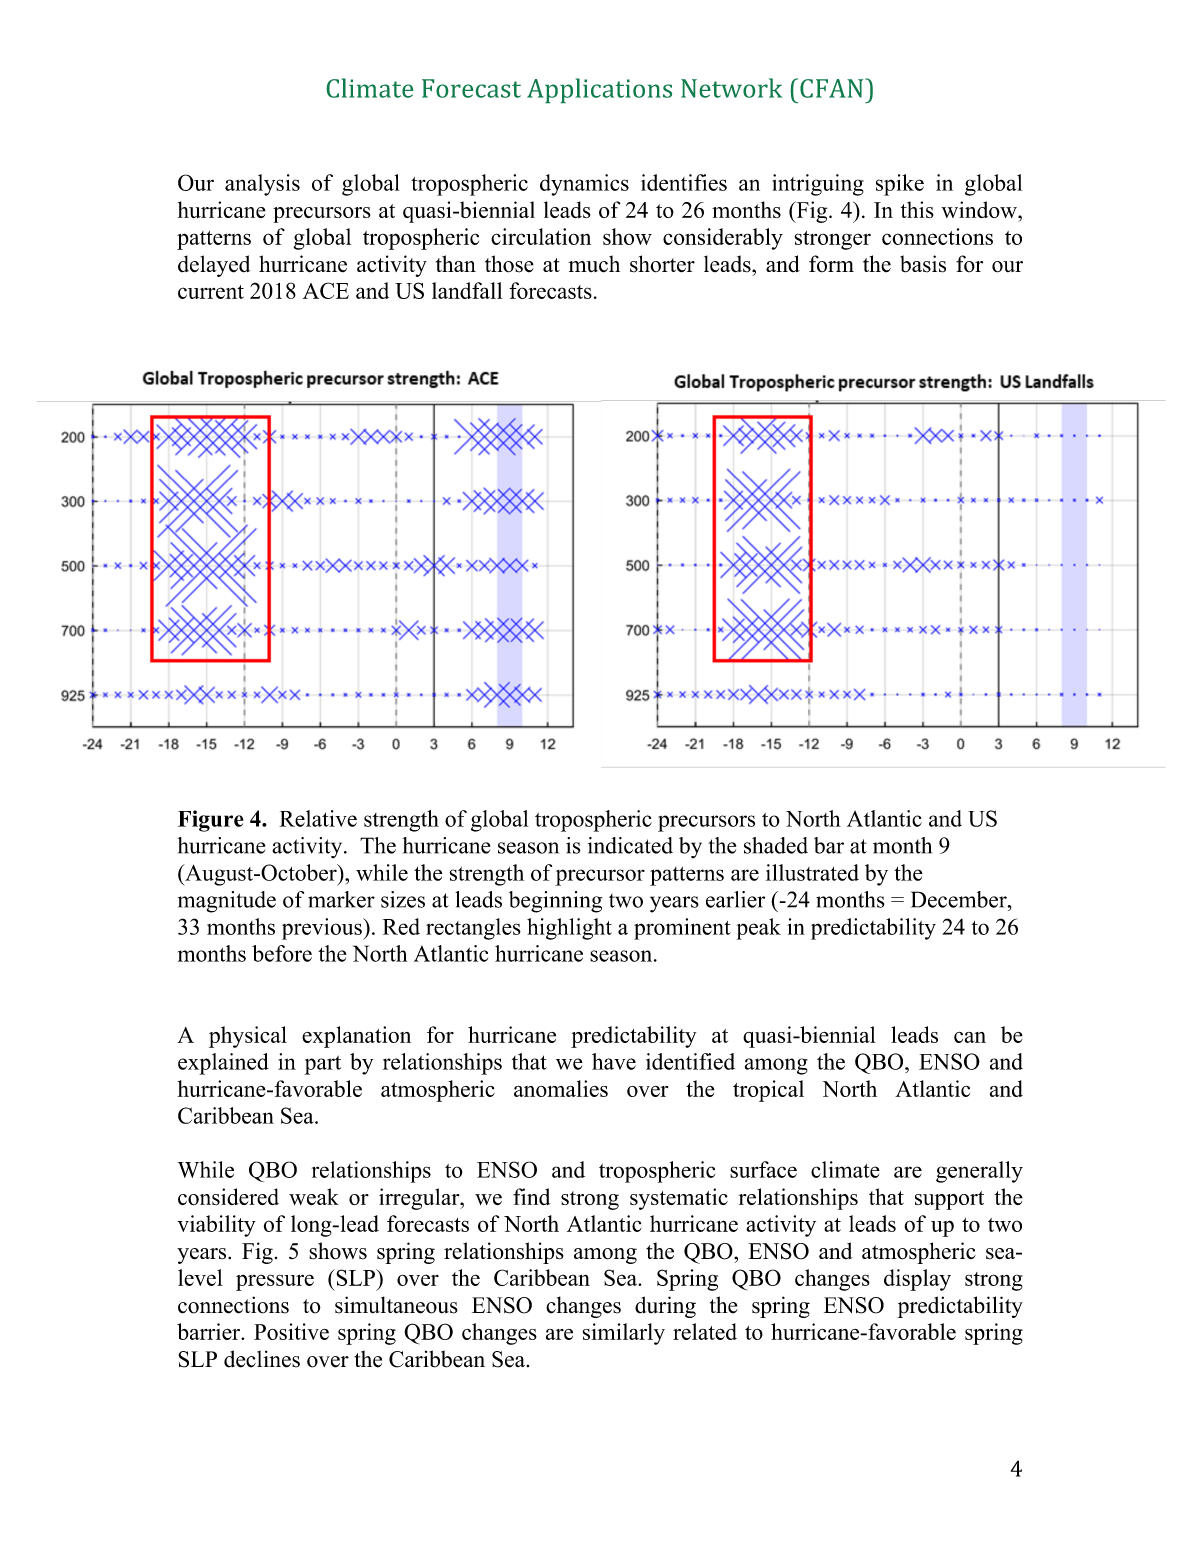 This page has width=1198, height=1551. Describe the element at coordinates (584, 185) in the page. I see `dynamics` at that location.
